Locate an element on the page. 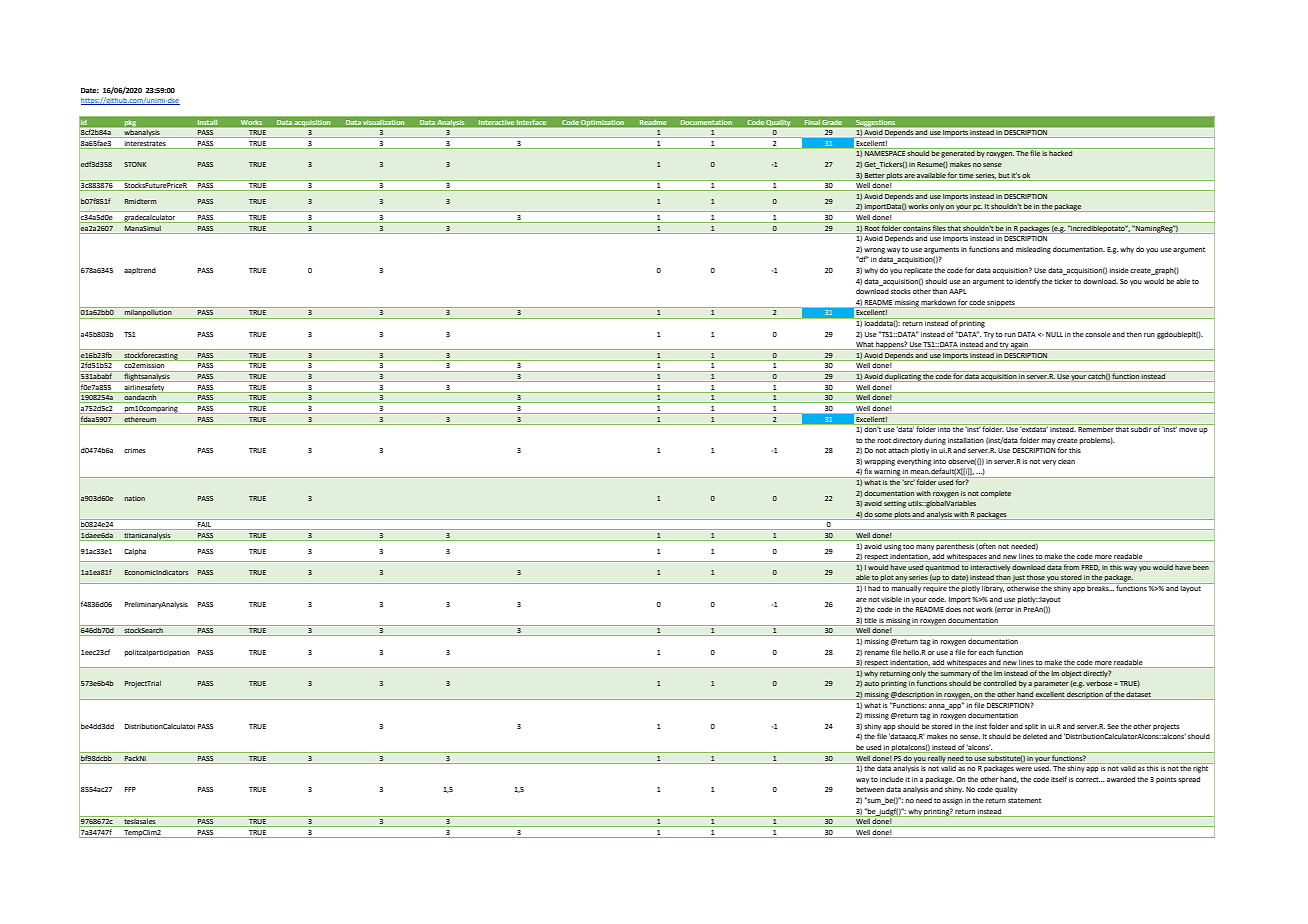 This document has height=924, width=1308. crimes is located at coordinates (134, 450).
